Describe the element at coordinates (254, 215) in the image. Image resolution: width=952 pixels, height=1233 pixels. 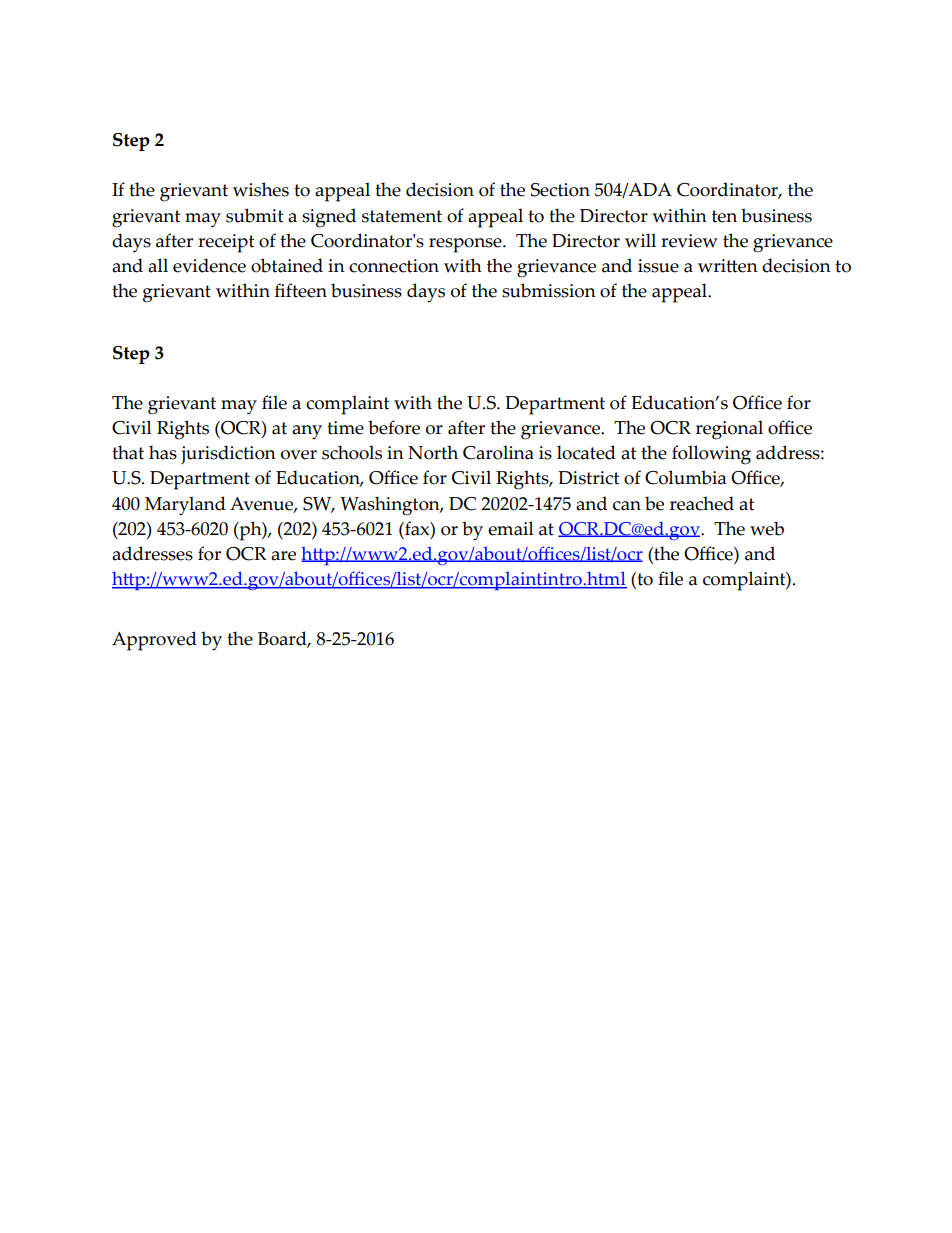
I see `submit` at that location.
